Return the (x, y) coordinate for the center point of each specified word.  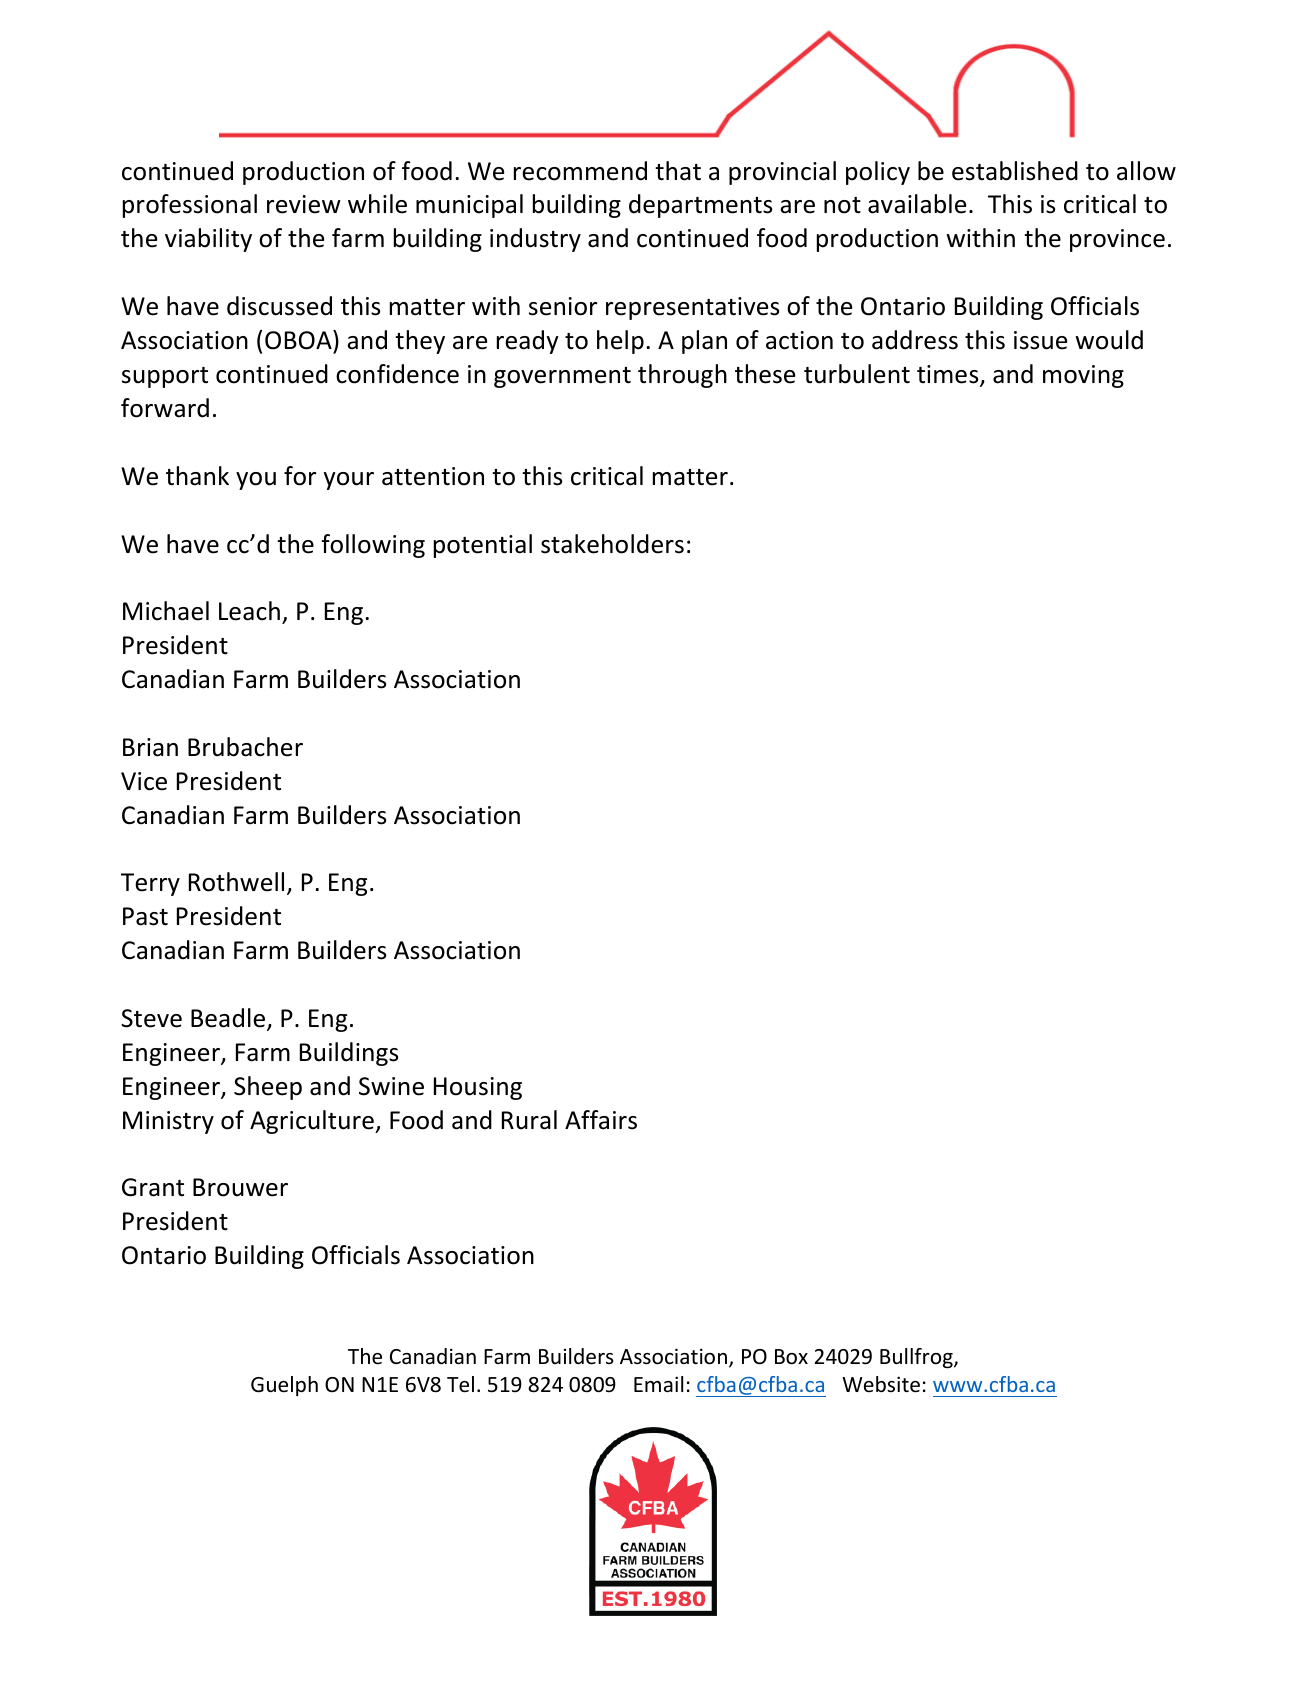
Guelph (284, 1386)
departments (700, 206)
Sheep (268, 1088)
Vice (144, 781)
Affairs (601, 1120)
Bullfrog (917, 1358)
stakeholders (612, 544)
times (949, 375)
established (1015, 171)
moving (1083, 376)
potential (483, 546)
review (304, 204)
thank (197, 476)
